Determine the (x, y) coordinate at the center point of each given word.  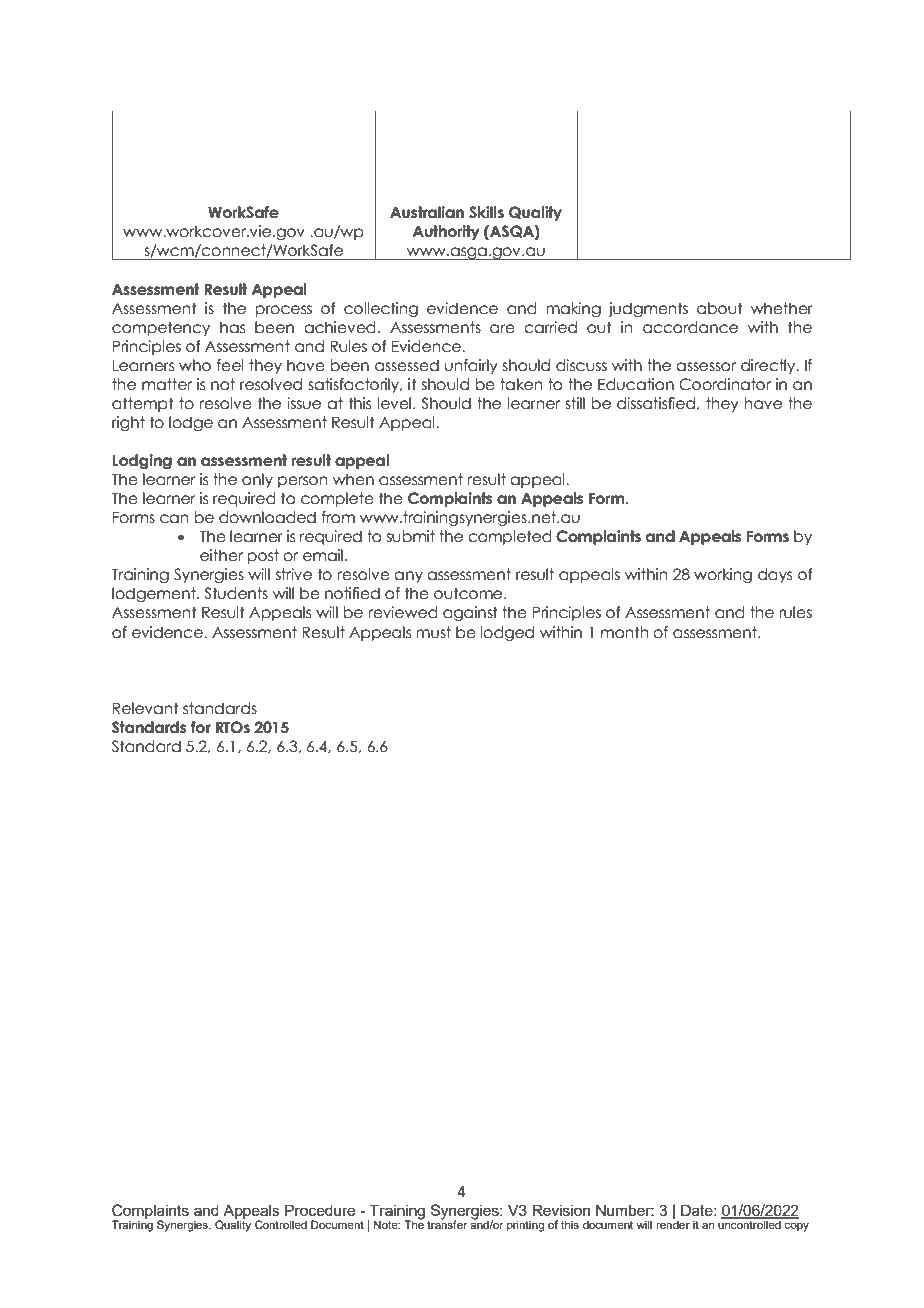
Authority (446, 232)
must (433, 632)
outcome (469, 593)
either (221, 555)
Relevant (146, 708)
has (232, 327)
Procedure (320, 1210)
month (625, 632)
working (723, 575)
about (720, 308)
